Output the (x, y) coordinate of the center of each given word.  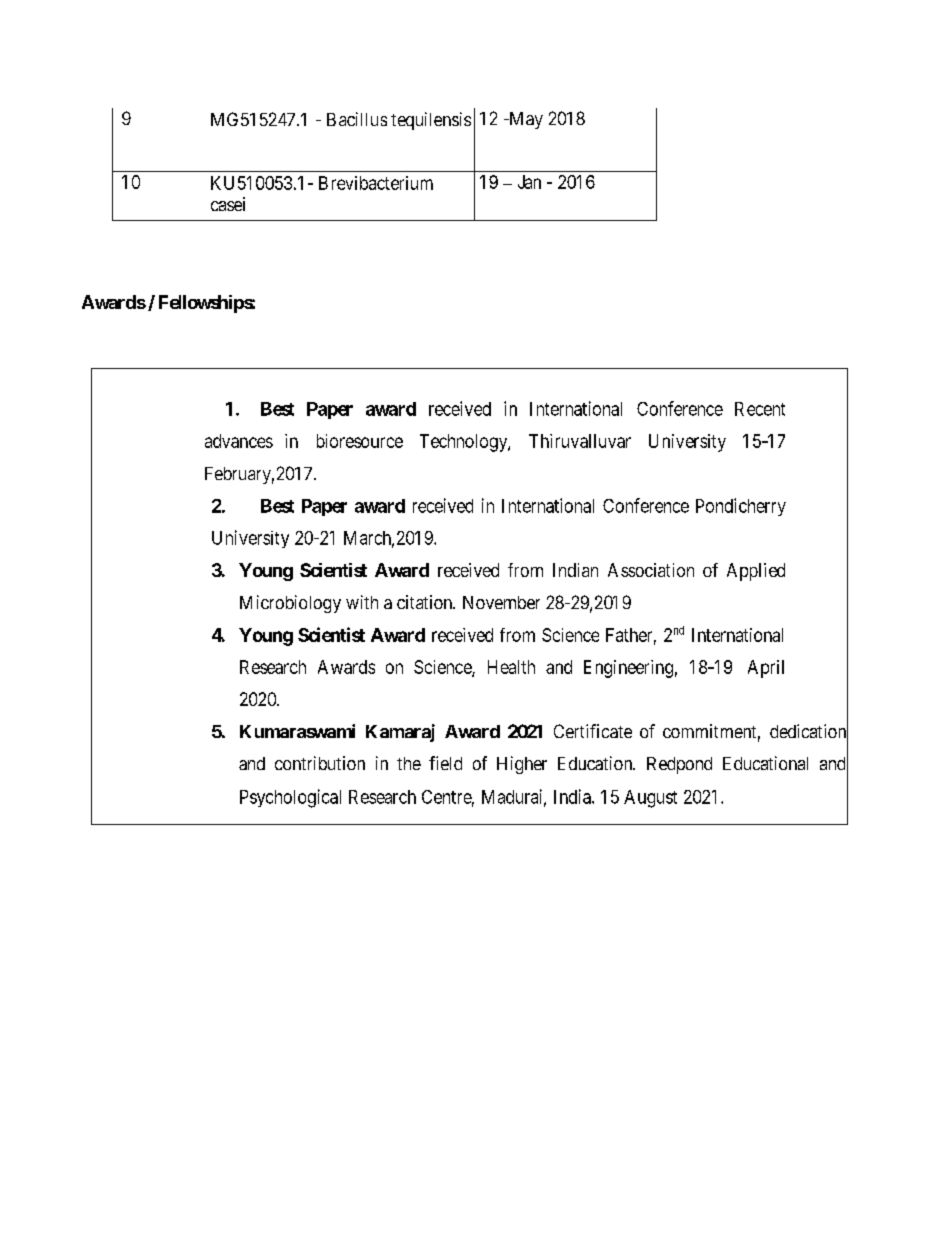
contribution (320, 763)
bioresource (360, 441)
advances (239, 441)
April (766, 669)
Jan (529, 182)
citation (426, 602)
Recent (760, 409)
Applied (756, 572)
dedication (809, 732)
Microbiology (290, 604)
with (362, 602)
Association (651, 570)
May (525, 120)
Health (511, 667)
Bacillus (357, 119)
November (501, 602)
